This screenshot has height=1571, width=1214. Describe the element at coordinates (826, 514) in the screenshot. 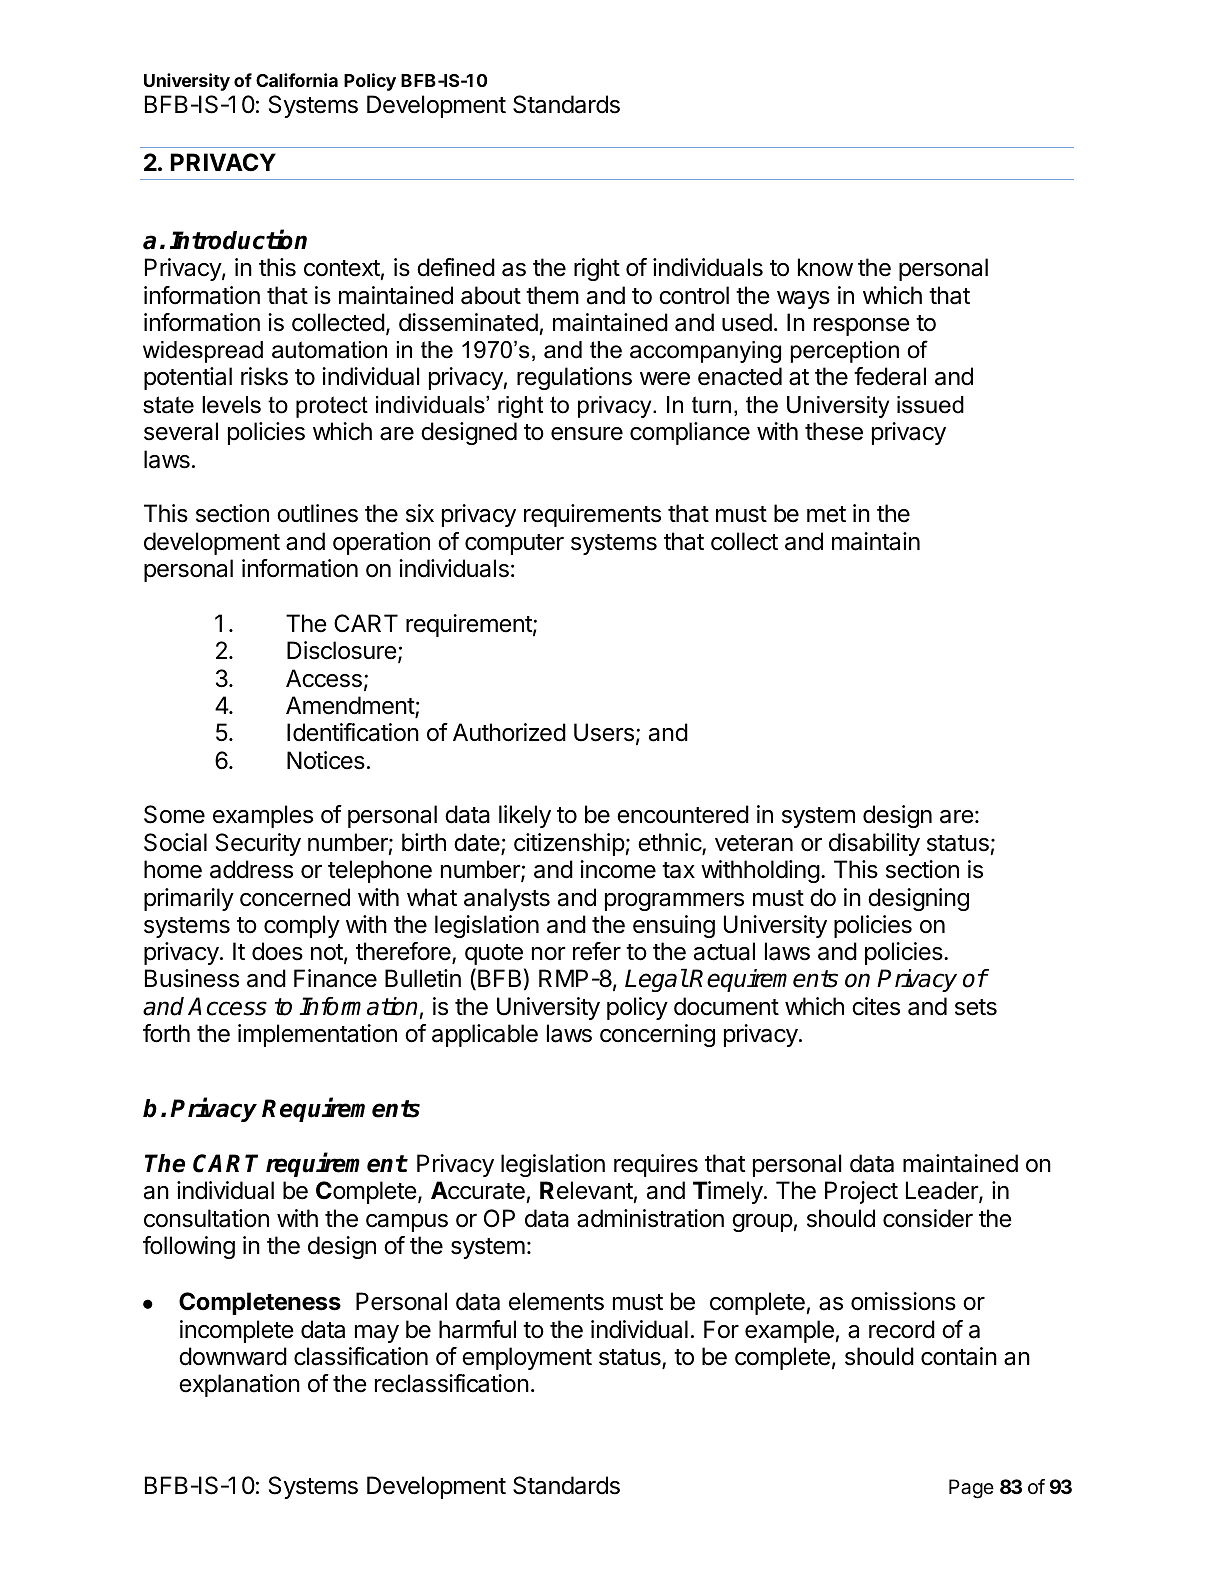

I see `met` at that location.
